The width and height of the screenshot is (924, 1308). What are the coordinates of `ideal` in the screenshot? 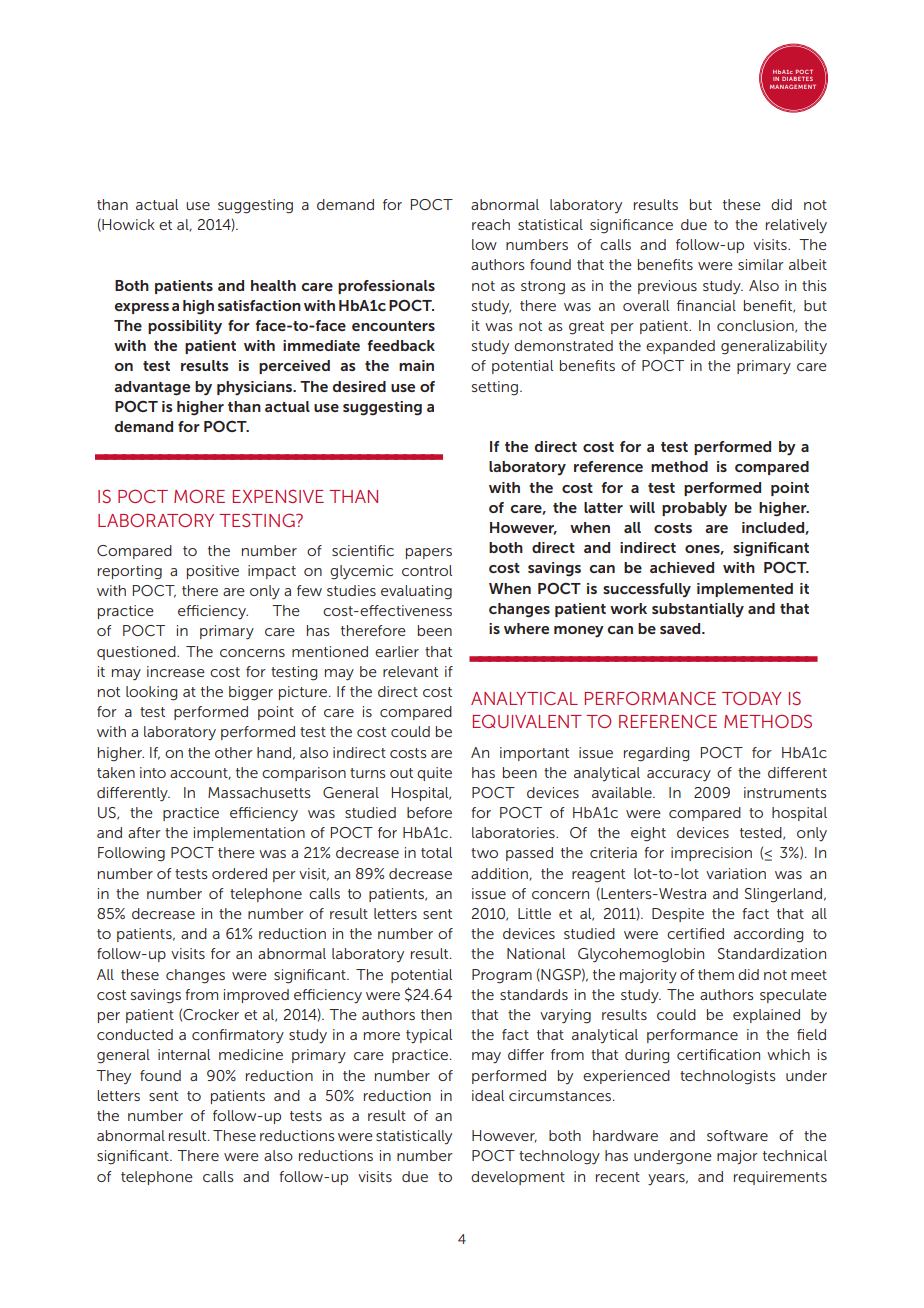 It's located at (488, 1095).
